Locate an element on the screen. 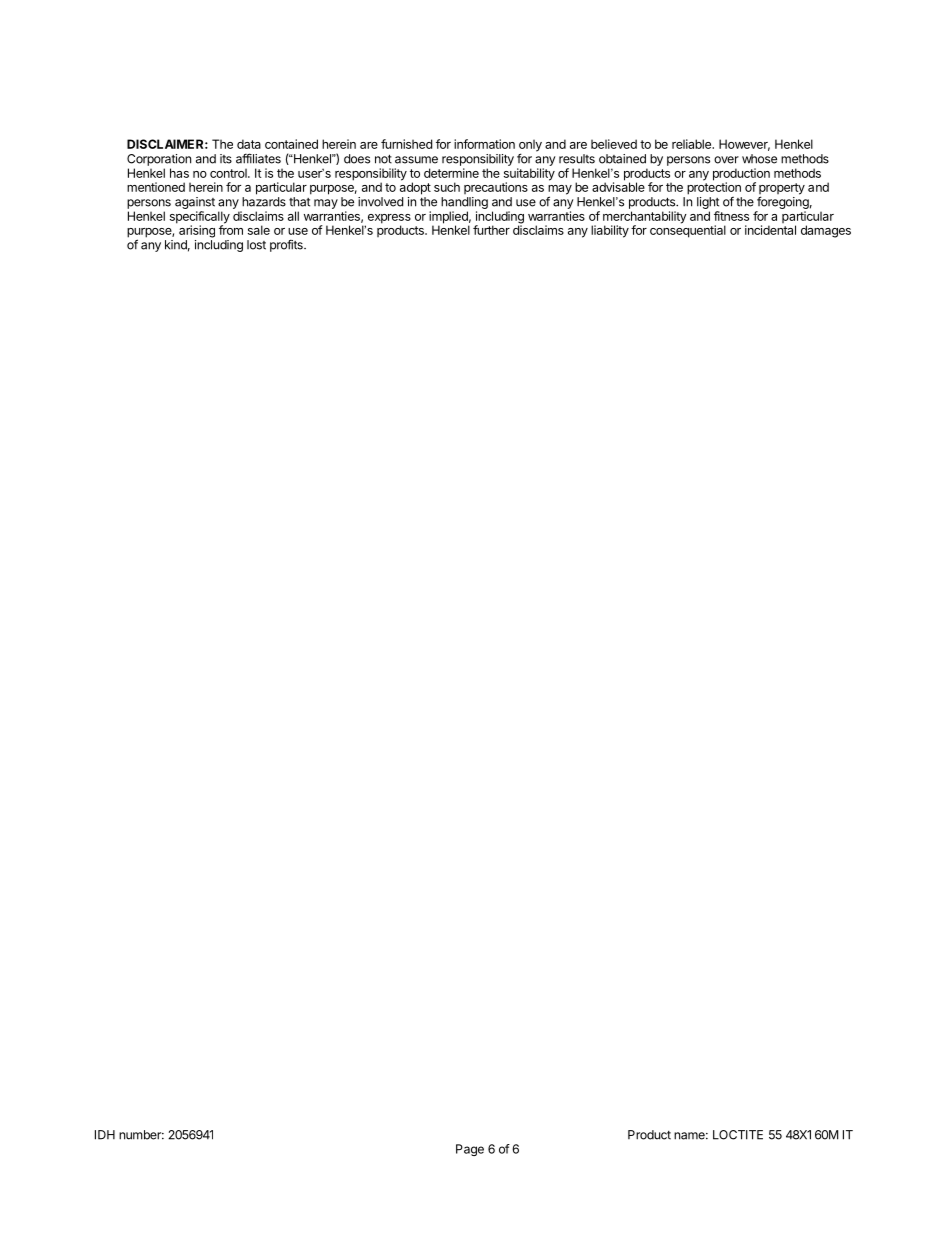 Image resolution: width=952 pixels, height=1233 pixels. LOCTITE is located at coordinates (738, 1135).
